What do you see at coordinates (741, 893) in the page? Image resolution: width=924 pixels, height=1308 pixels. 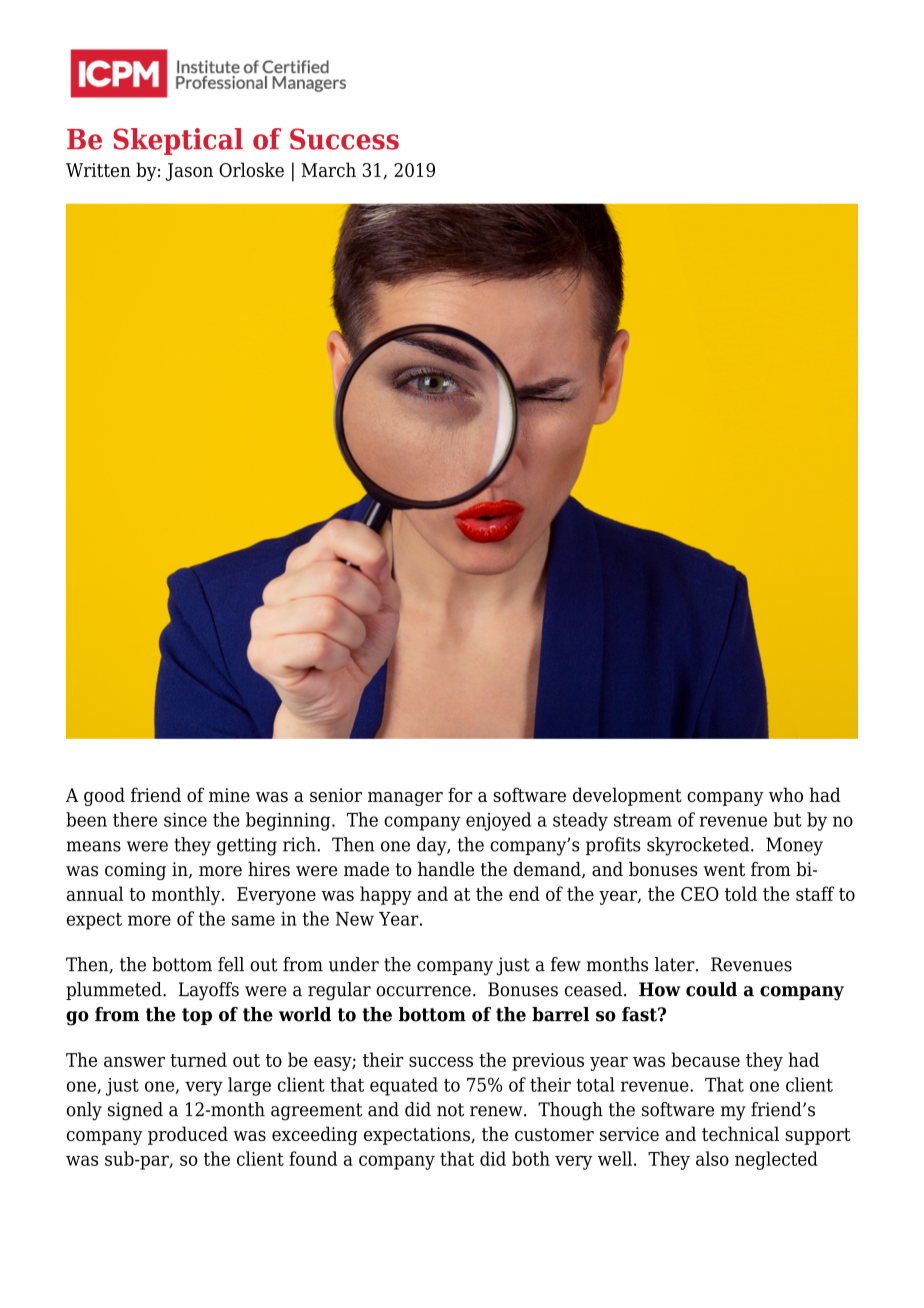 I see `told` at bounding box center [741, 893].
